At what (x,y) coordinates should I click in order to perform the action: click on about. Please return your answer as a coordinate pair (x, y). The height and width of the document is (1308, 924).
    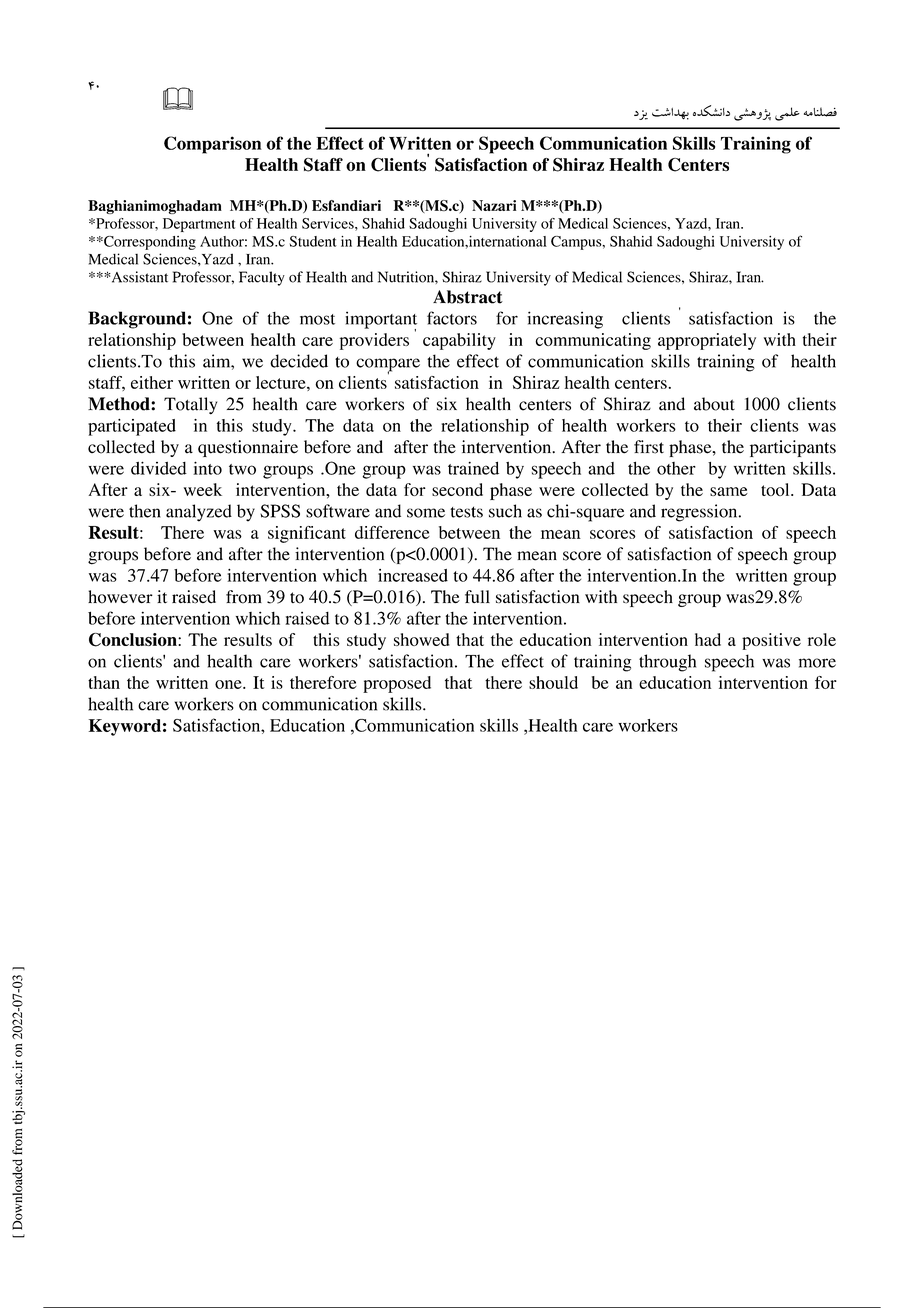
    Looking at the image, I should click on (714, 404).
